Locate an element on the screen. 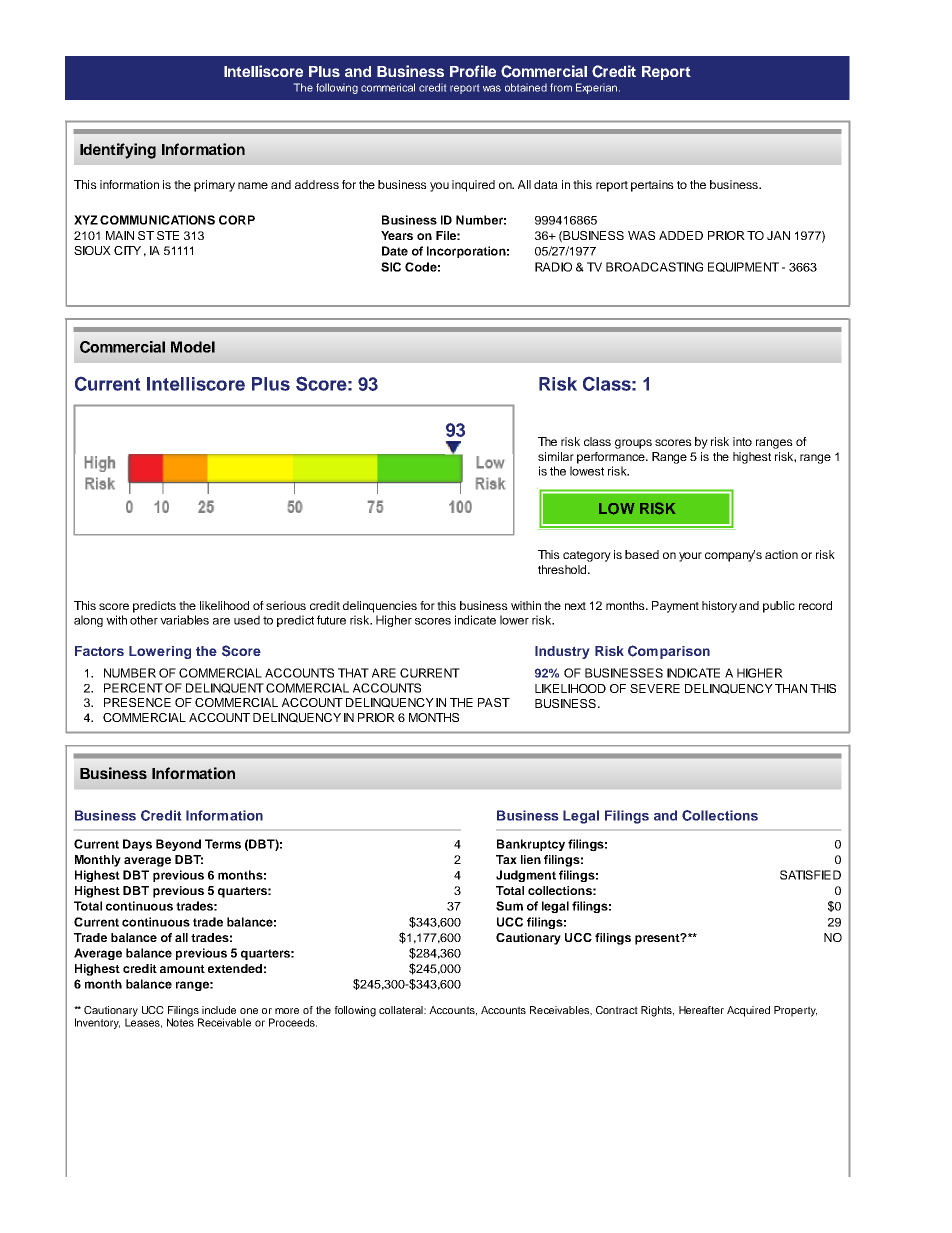 The width and height of the screenshot is (952, 1233). variables is located at coordinates (184, 620).
